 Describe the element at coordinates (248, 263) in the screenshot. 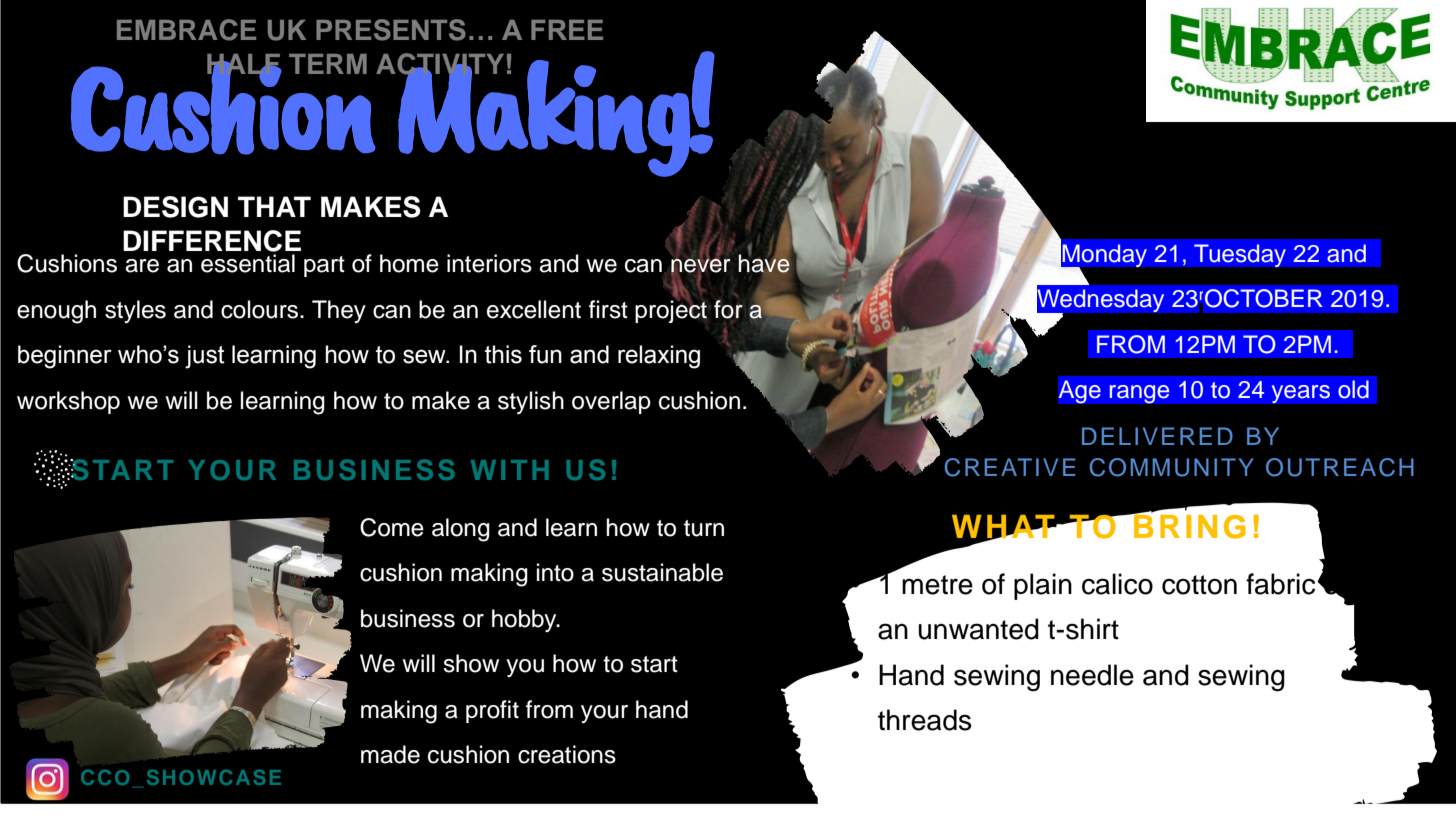

I see `essential` at that location.
